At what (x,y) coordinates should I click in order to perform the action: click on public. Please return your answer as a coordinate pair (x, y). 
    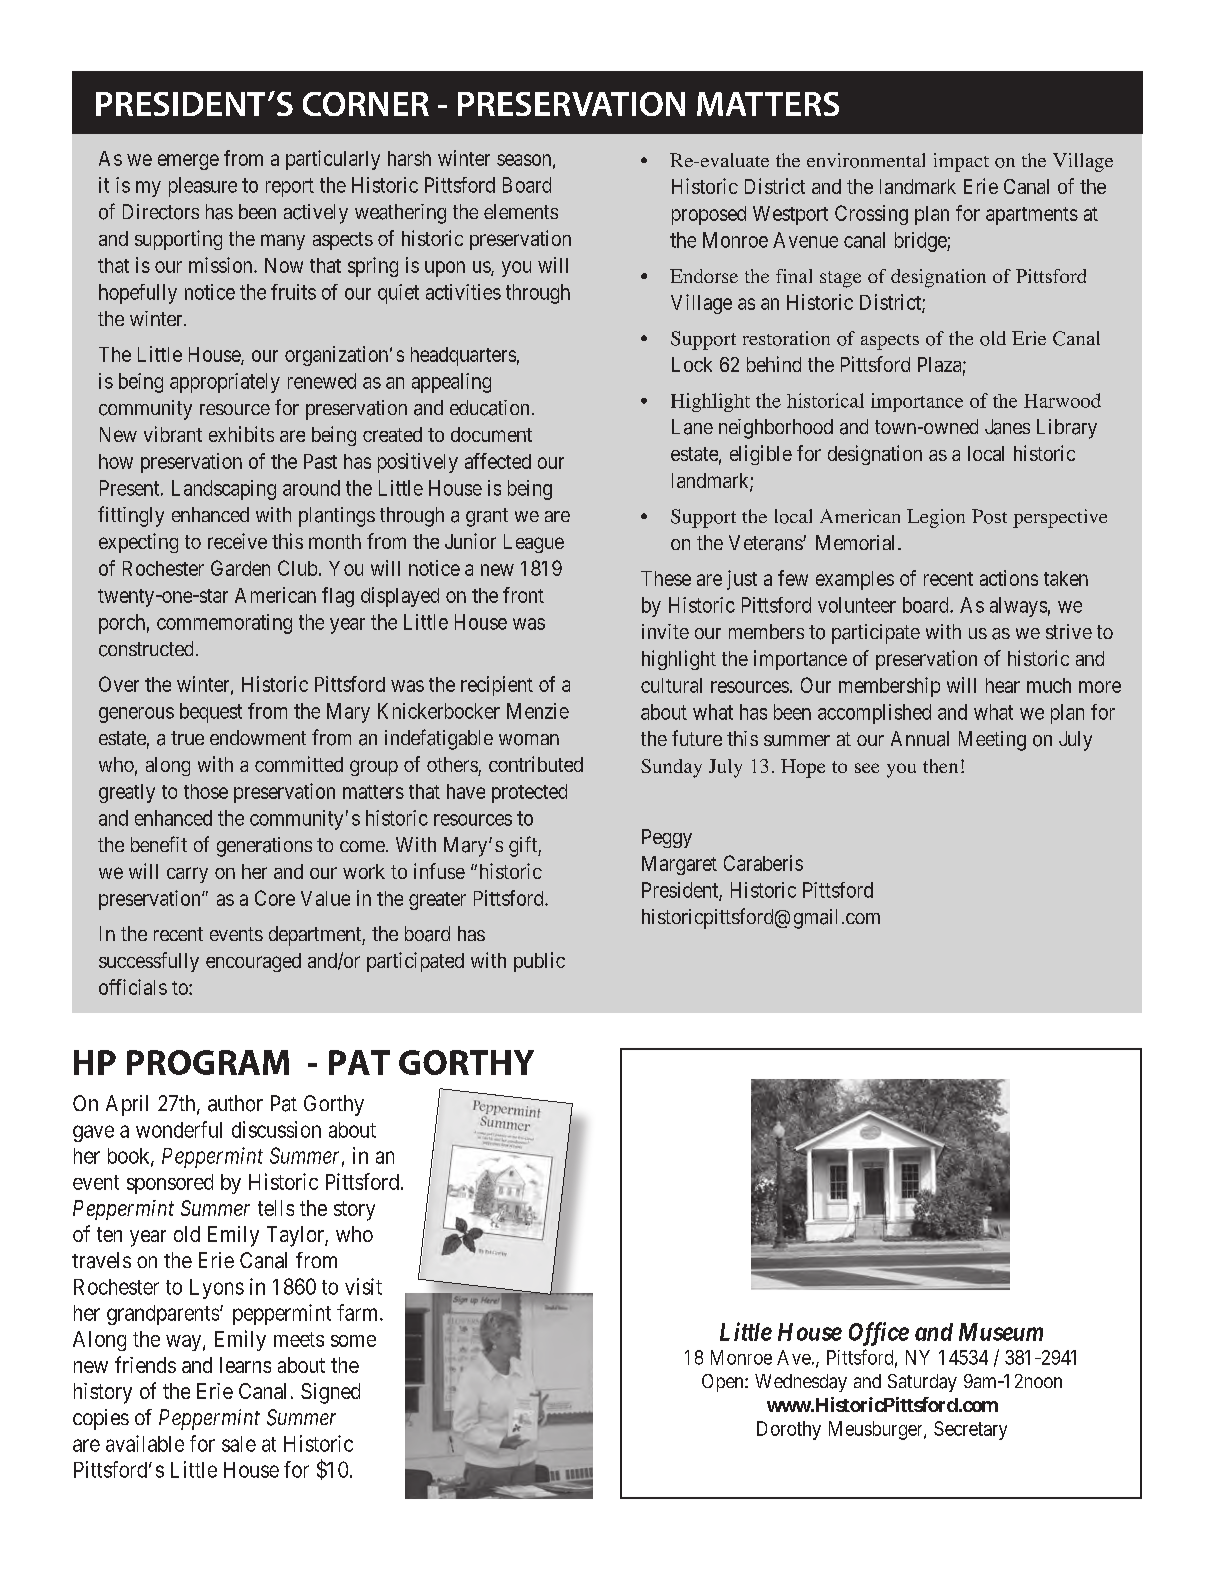
    Looking at the image, I should click on (539, 962).
